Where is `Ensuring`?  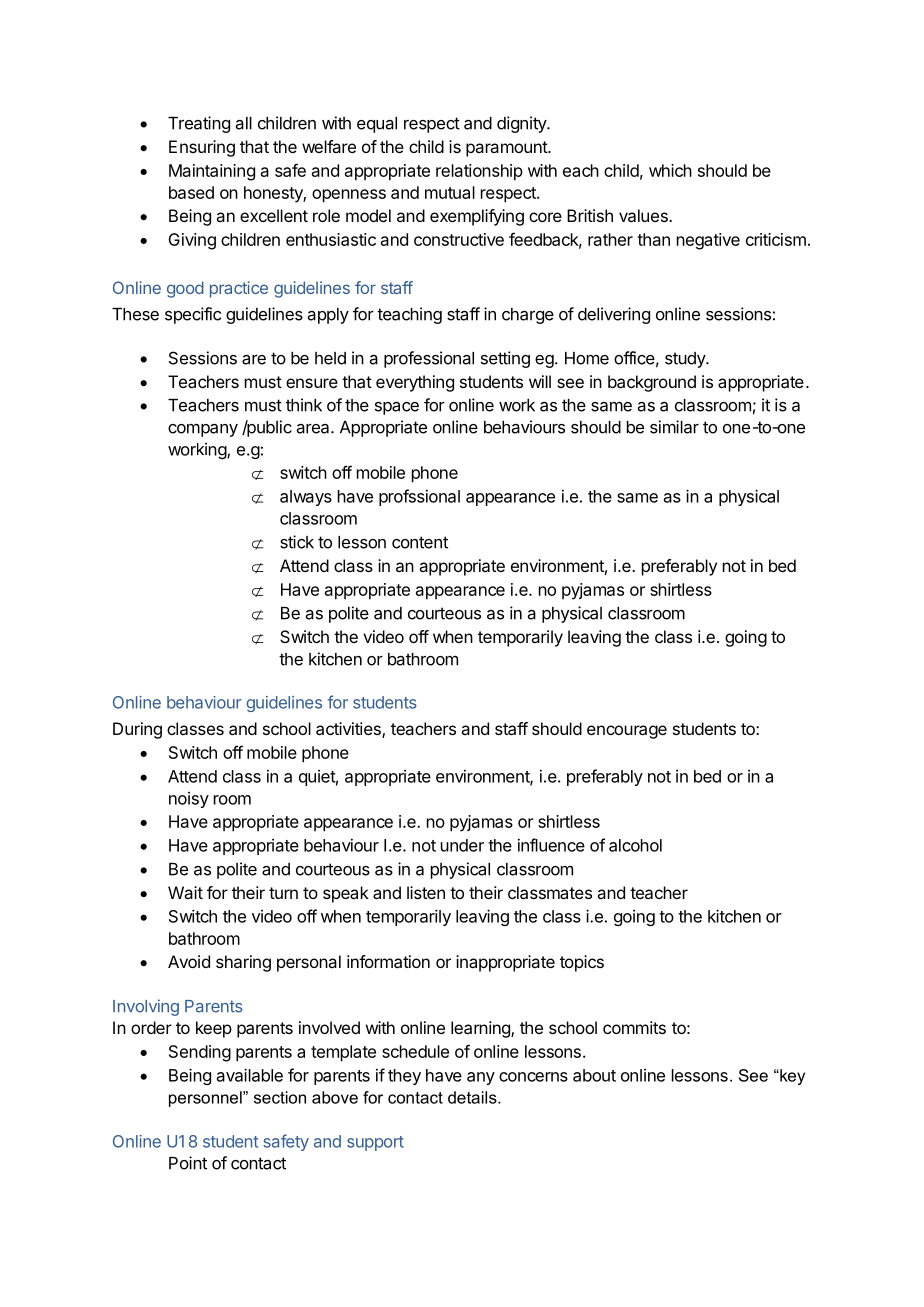
Ensuring is located at coordinates (202, 148).
